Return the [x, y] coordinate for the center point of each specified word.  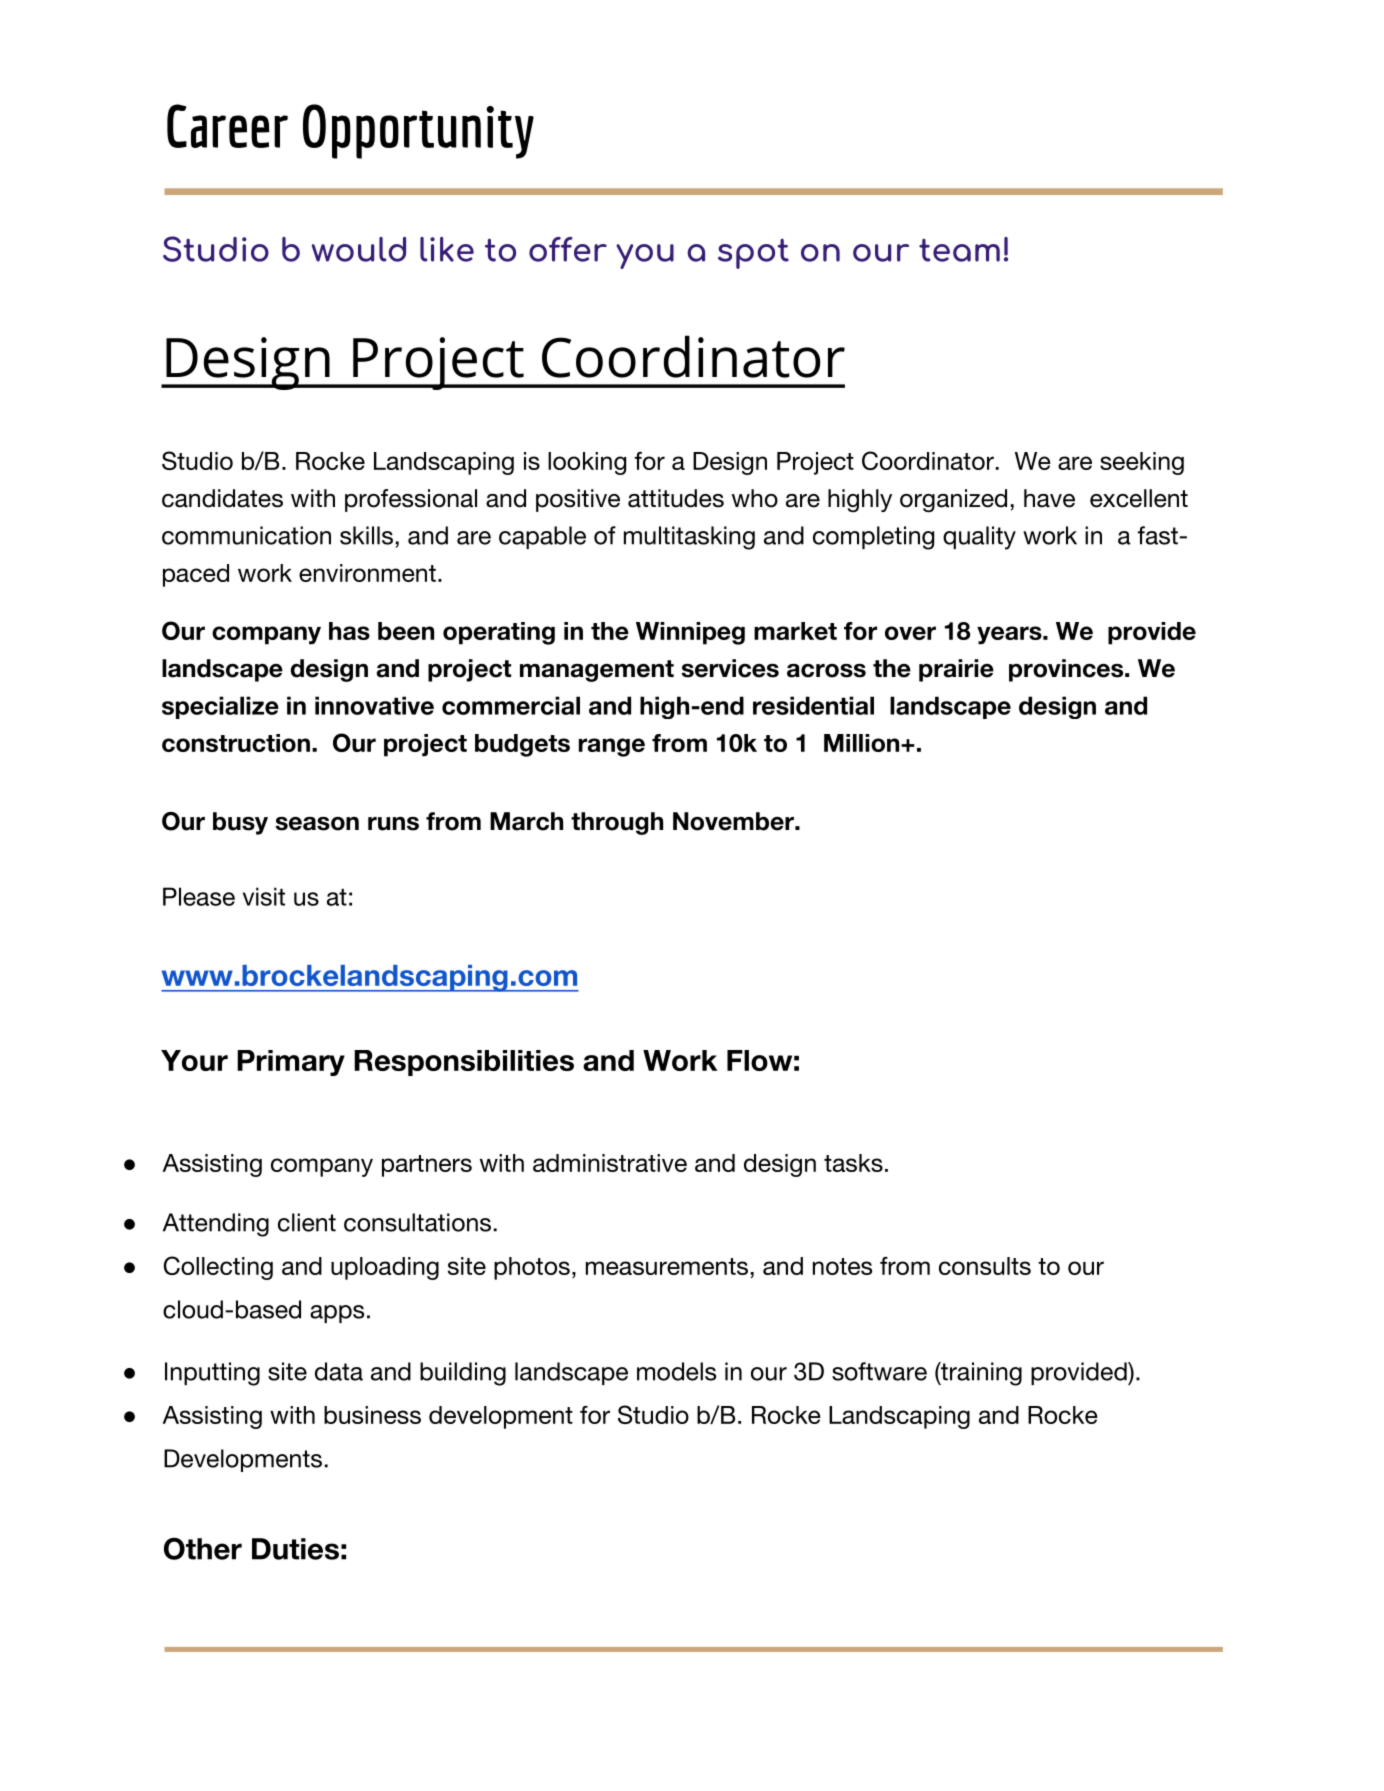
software [879, 1371]
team [959, 250]
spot [753, 254]
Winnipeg [690, 633]
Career [227, 126]
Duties [295, 1549]
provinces [1067, 670]
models [676, 1371]
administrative [610, 1163]
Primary [291, 1063]
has [349, 631]
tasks [853, 1163]
